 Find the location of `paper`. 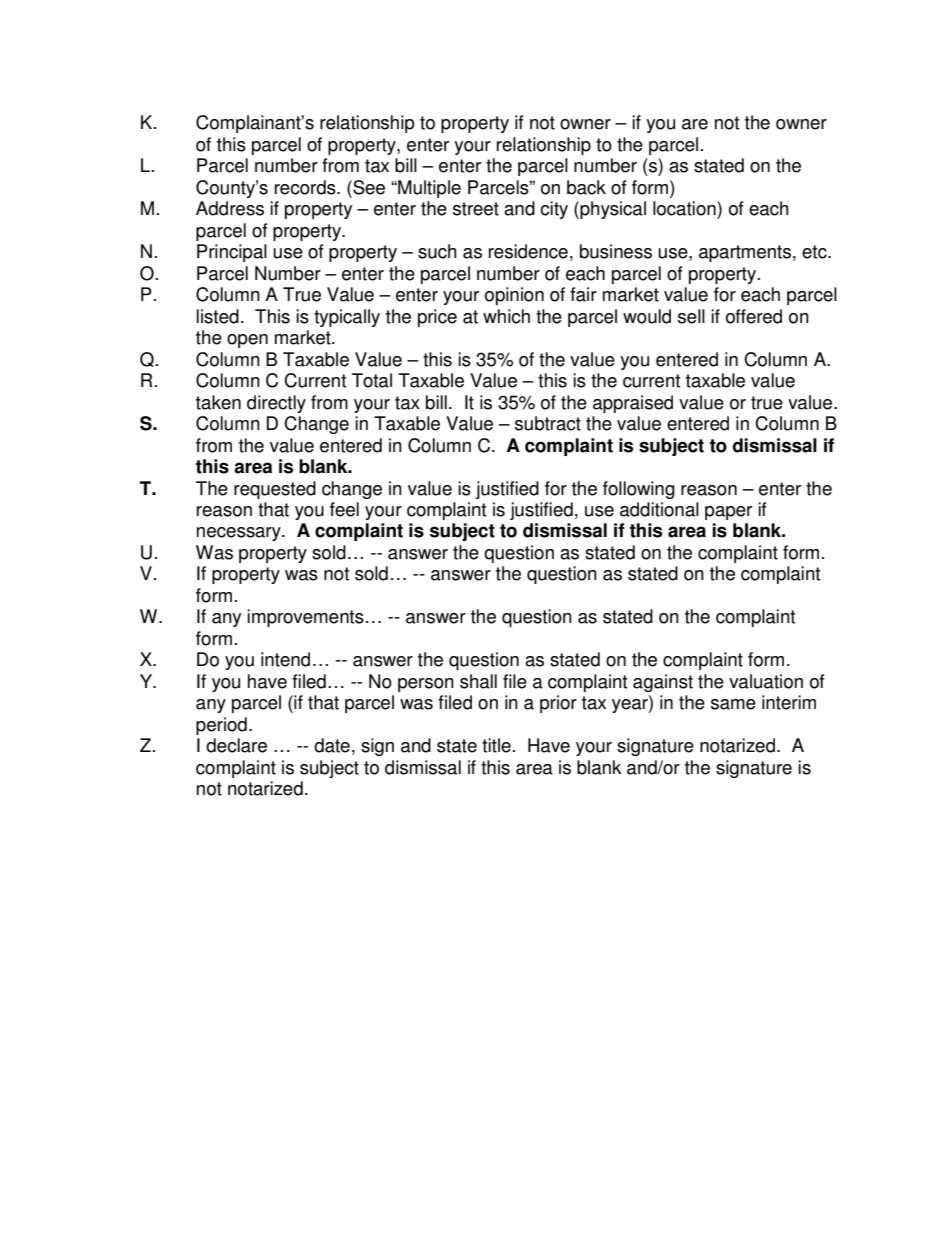

paper is located at coordinates (728, 513).
